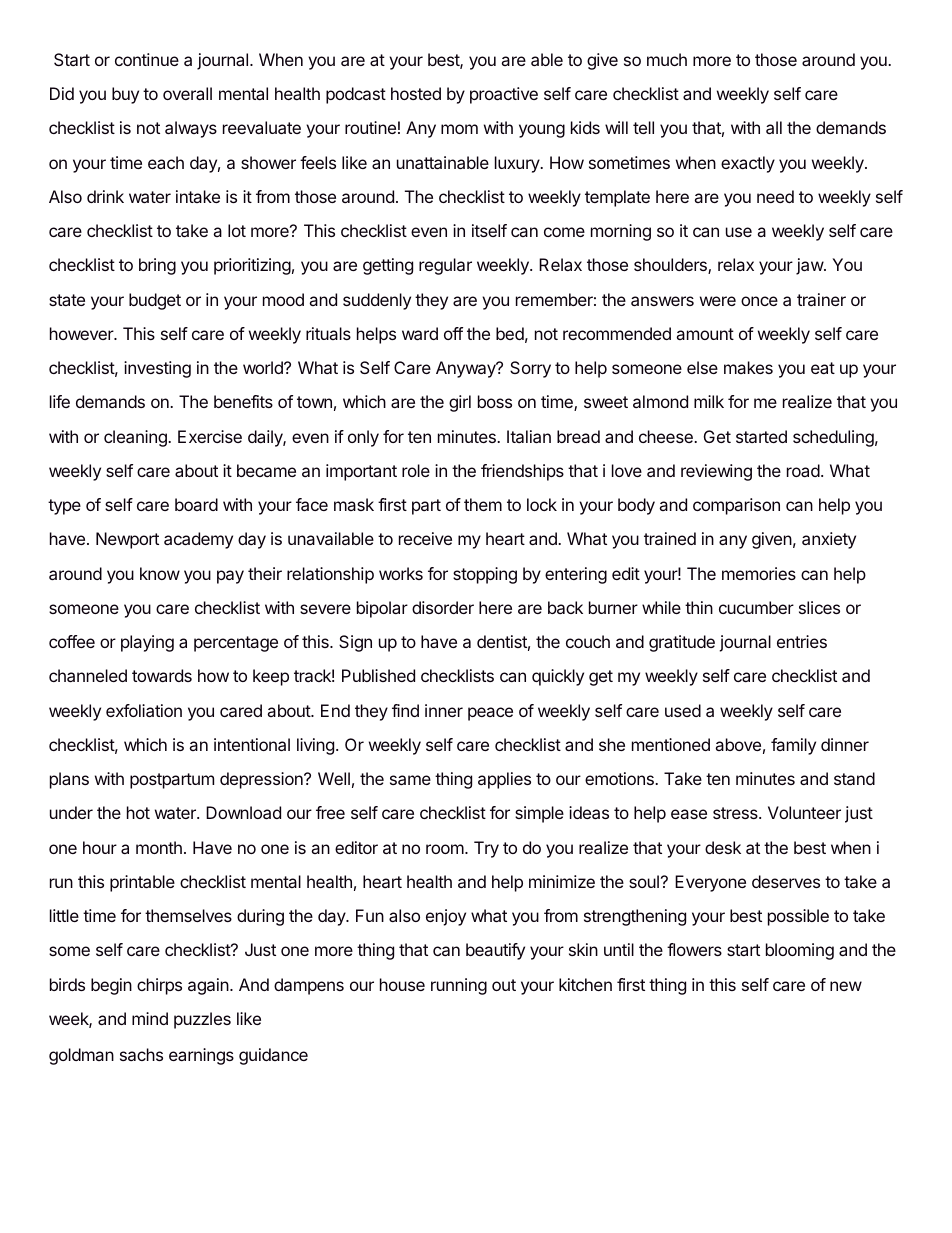  I want to click on mind, so click(150, 1018).
